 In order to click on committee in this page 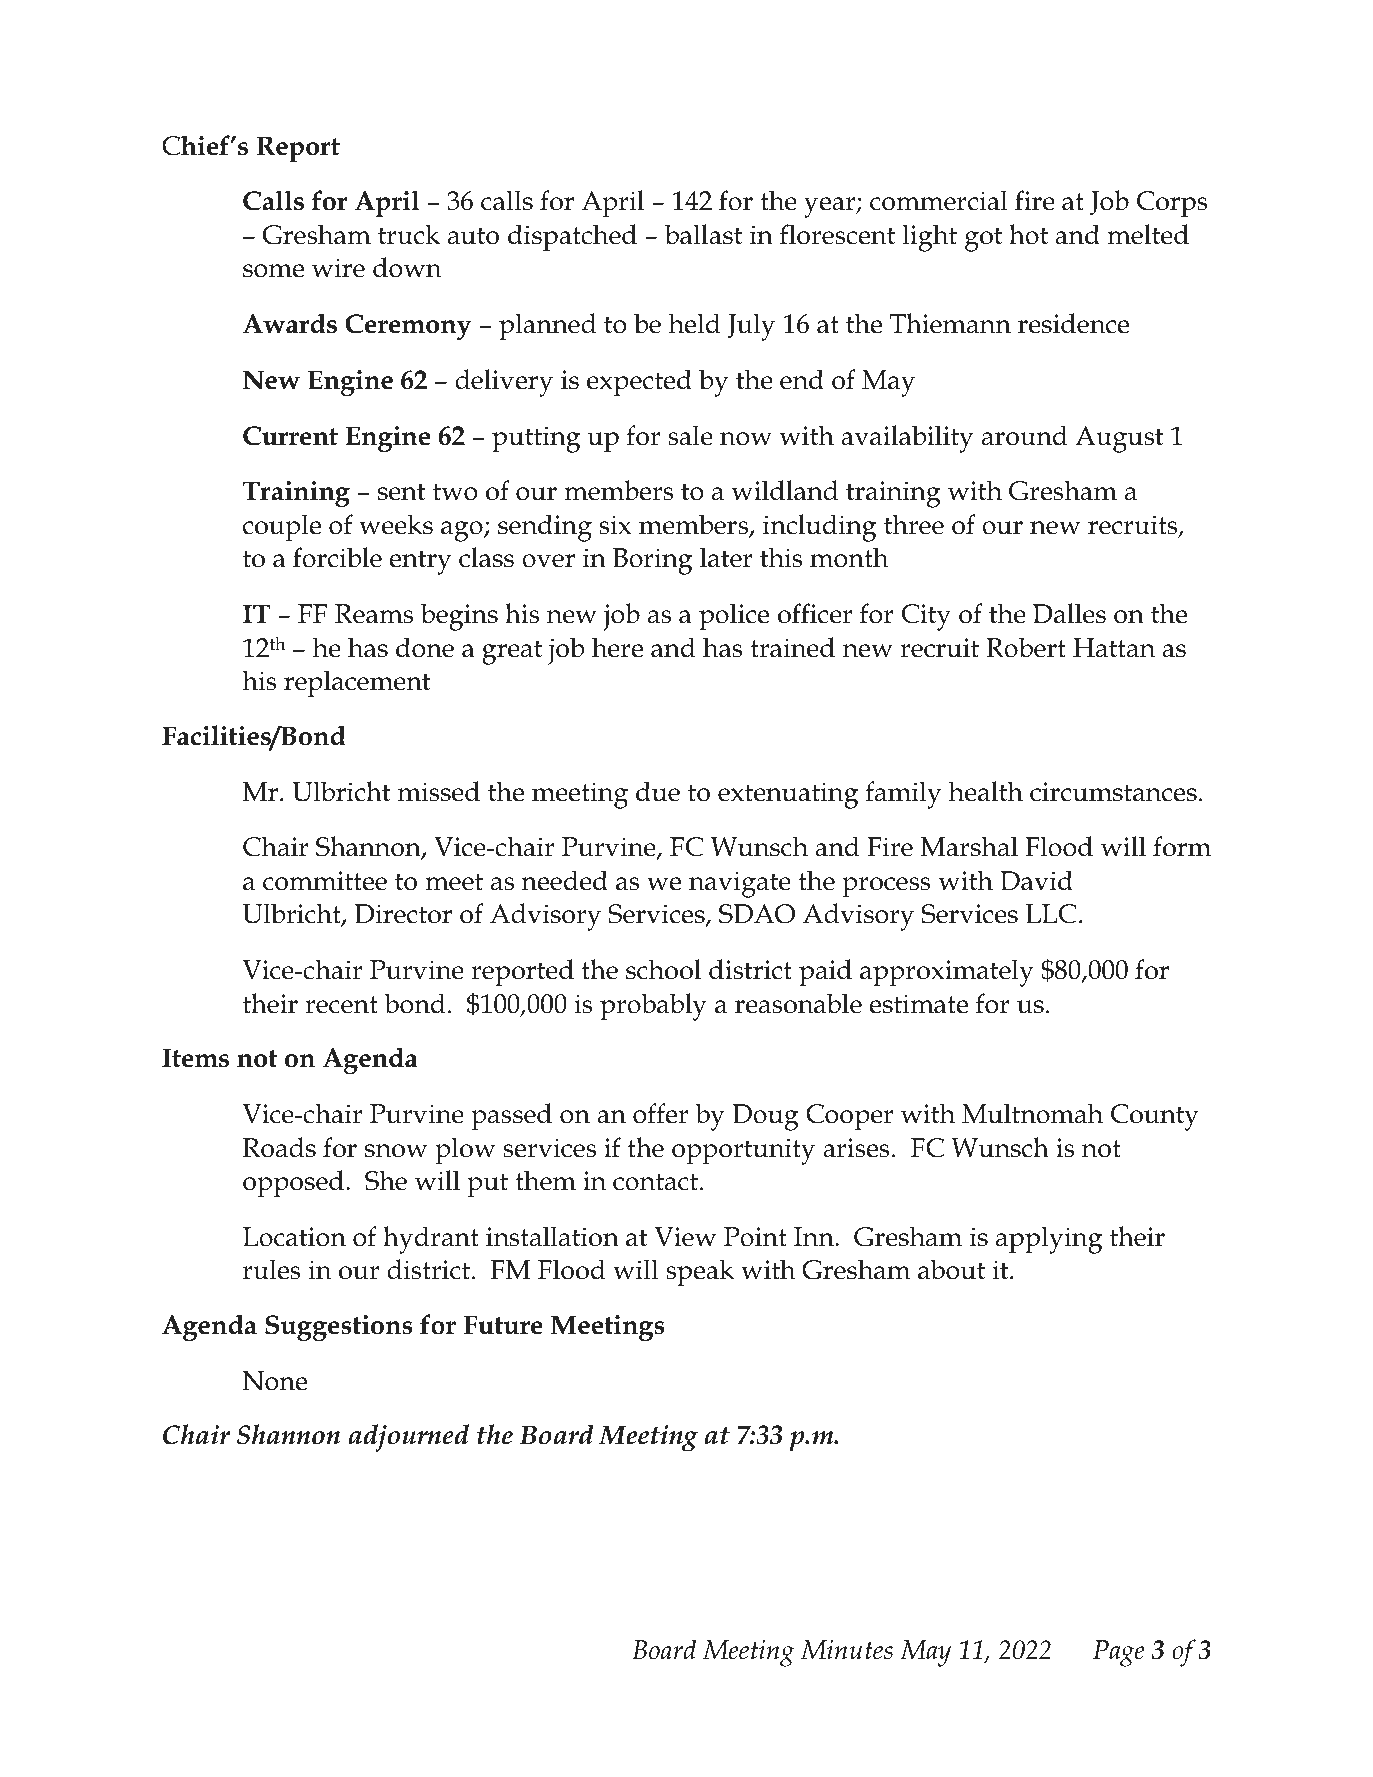, I will do `click(325, 881)`.
